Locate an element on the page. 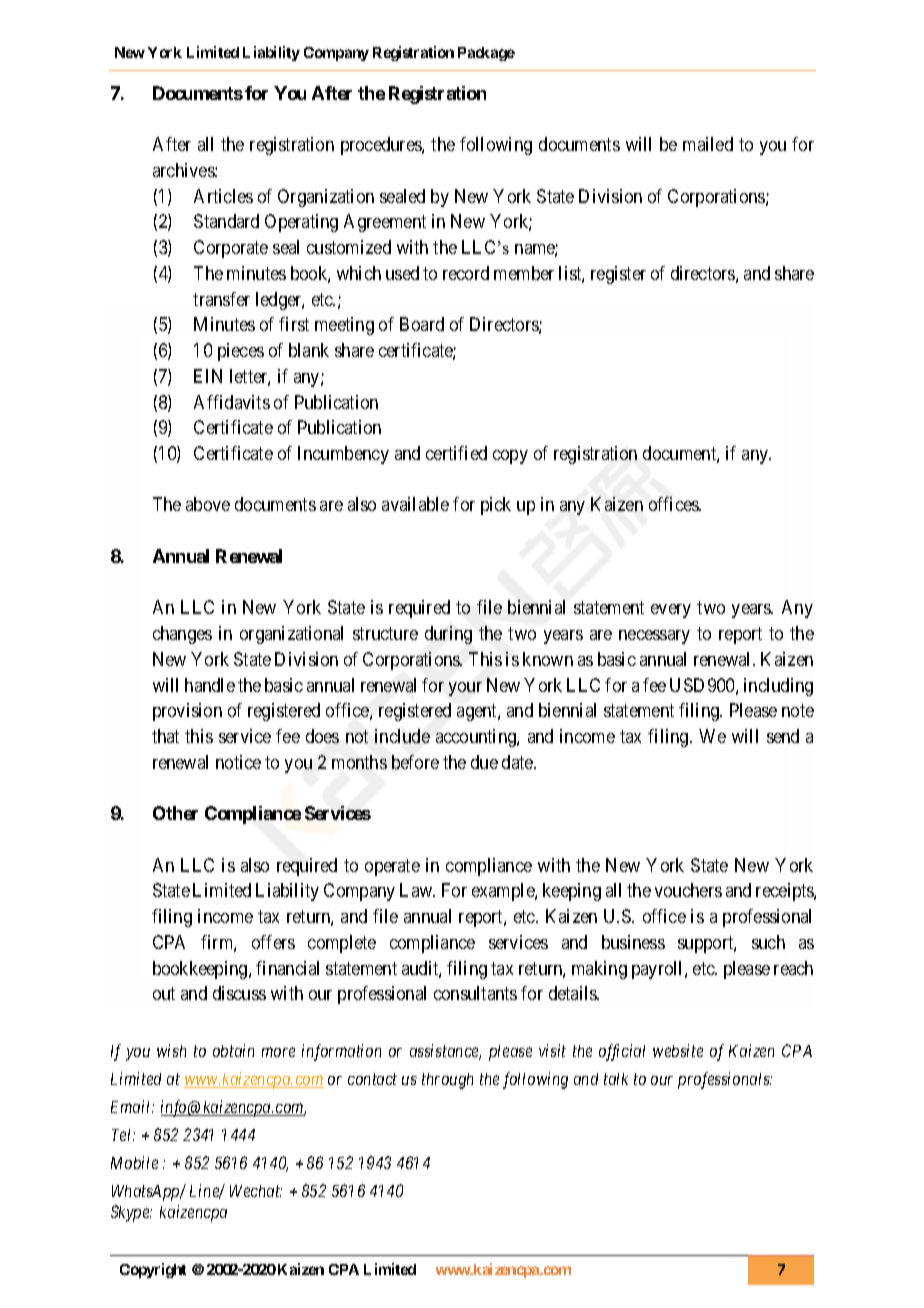 This image has height=1308, width=924. member is located at coordinates (524, 273).
